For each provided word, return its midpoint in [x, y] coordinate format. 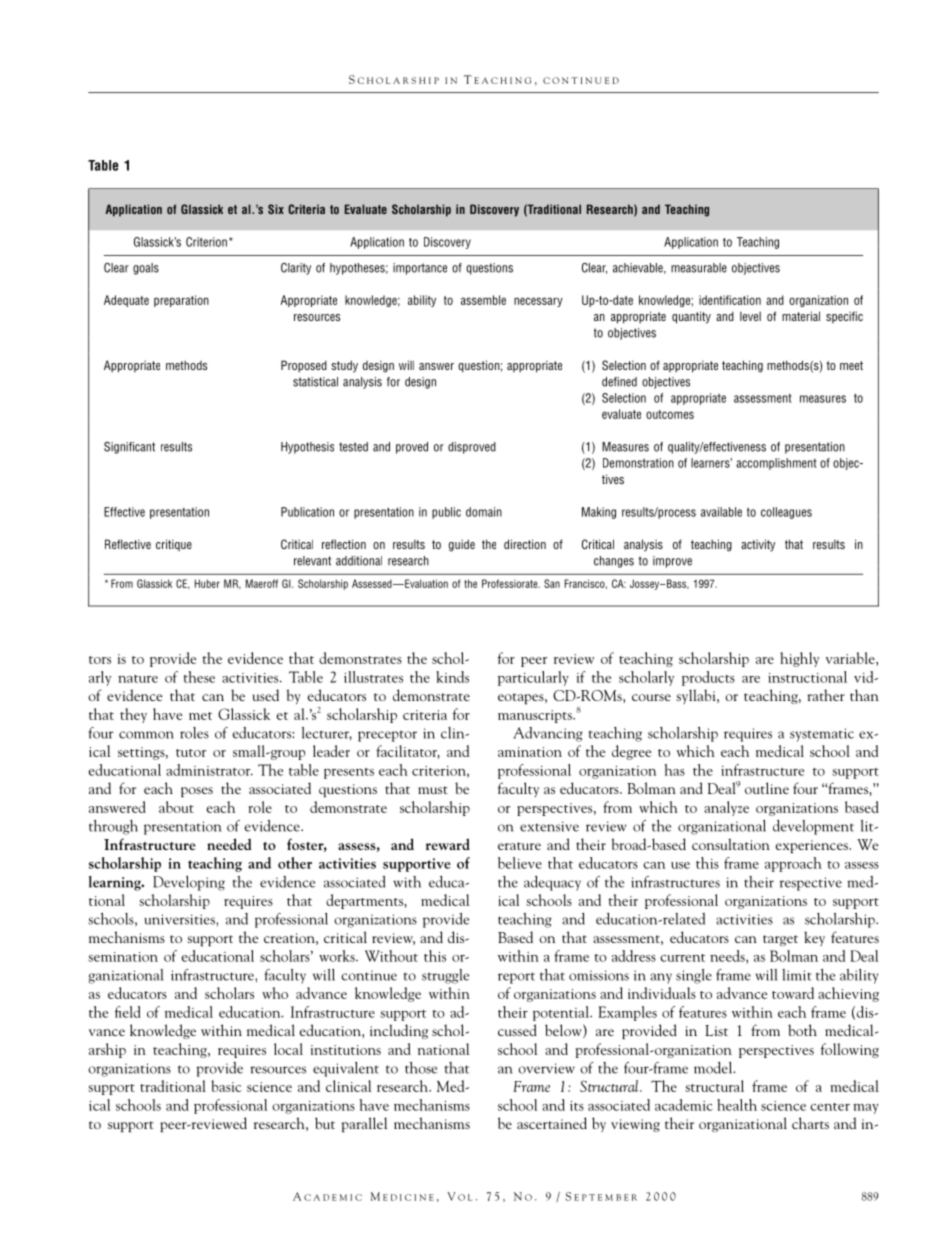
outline [767, 788]
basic [226, 1086]
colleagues [786, 513]
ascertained [552, 1123]
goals [146, 269]
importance [420, 269]
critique [174, 545]
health [737, 1105]
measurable [699, 268]
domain [484, 512]
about [176, 807]
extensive [549, 826]
